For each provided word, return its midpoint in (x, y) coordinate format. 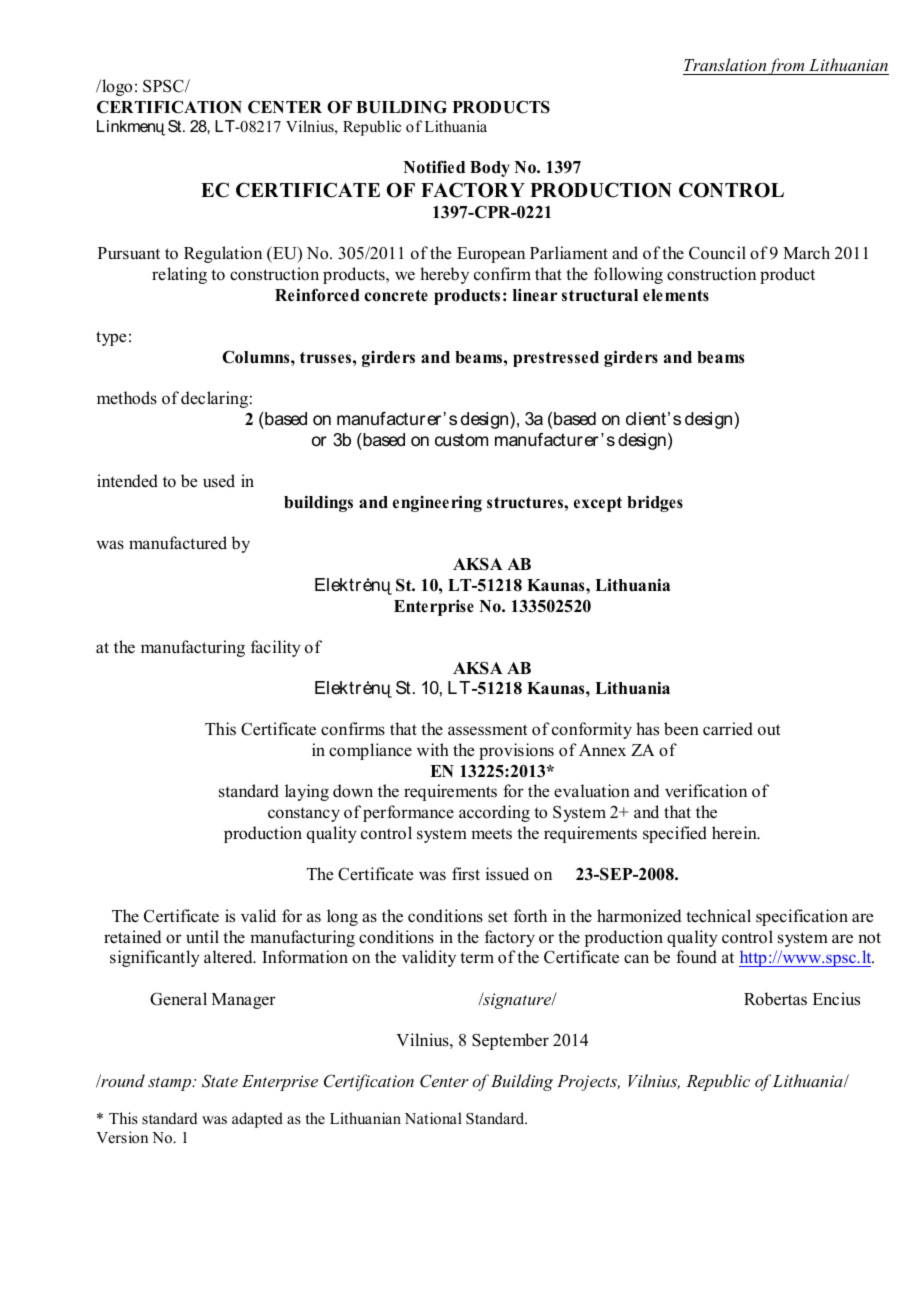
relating (179, 275)
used (219, 481)
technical (718, 915)
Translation (725, 66)
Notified (434, 167)
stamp (171, 1084)
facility (276, 648)
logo (116, 87)
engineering (437, 503)
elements (676, 295)
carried (728, 729)
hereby (444, 275)
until (202, 937)
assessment (488, 730)
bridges (655, 503)
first (466, 874)
